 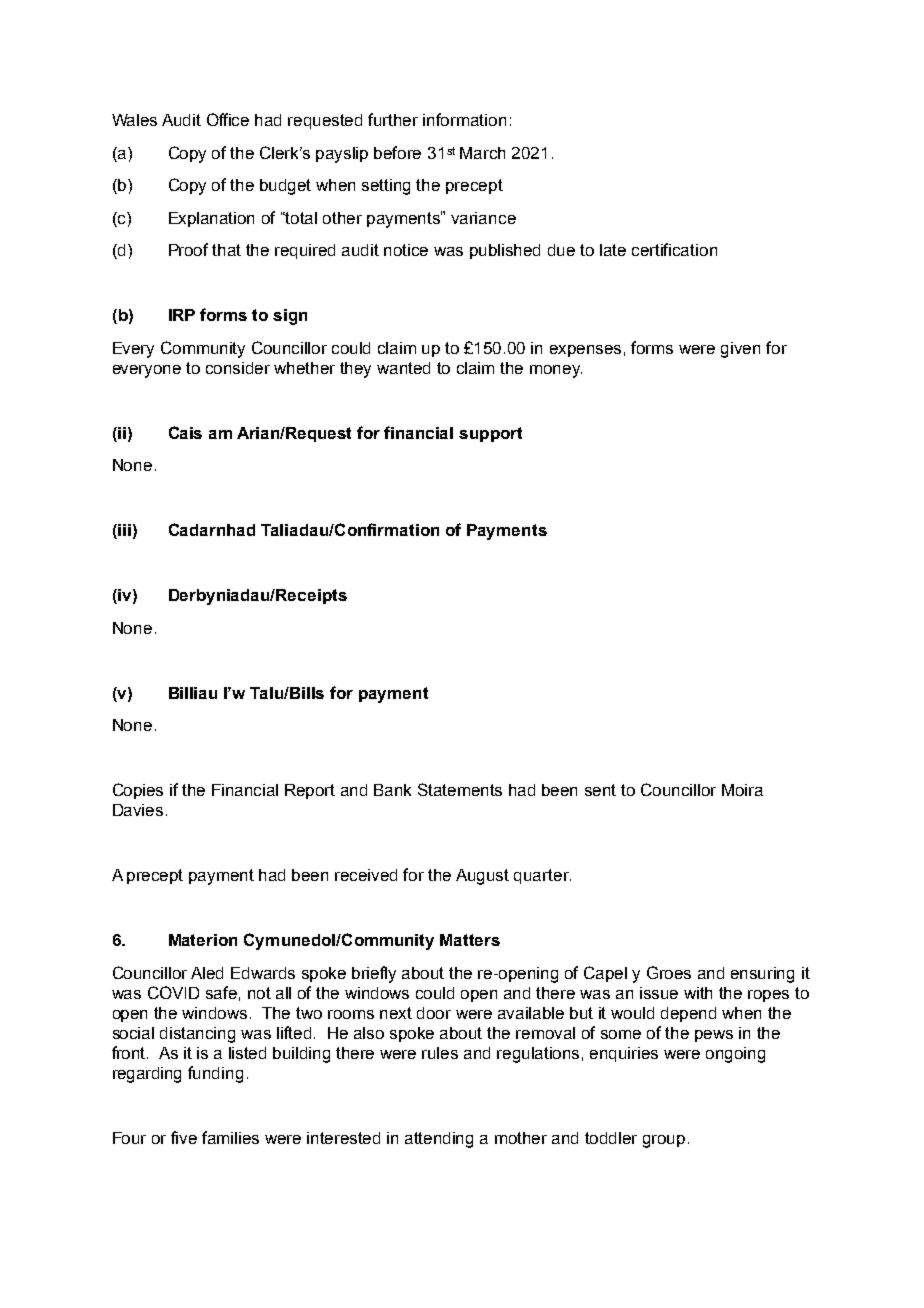 I want to click on support, so click(x=490, y=434).
